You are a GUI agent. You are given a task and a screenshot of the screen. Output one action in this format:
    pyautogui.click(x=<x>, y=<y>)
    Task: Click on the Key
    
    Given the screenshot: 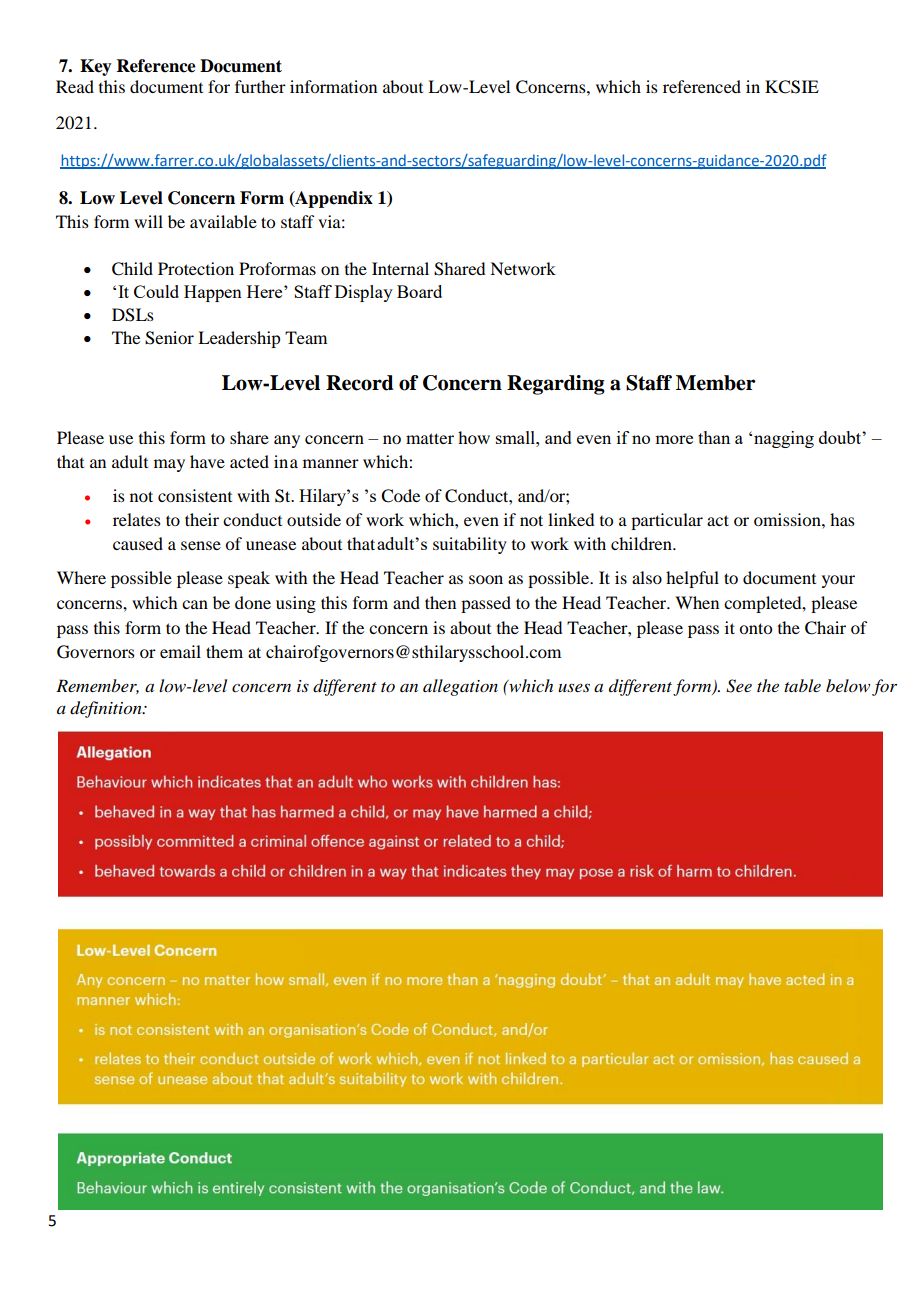 What is the action you would take?
    pyautogui.click(x=96, y=67)
